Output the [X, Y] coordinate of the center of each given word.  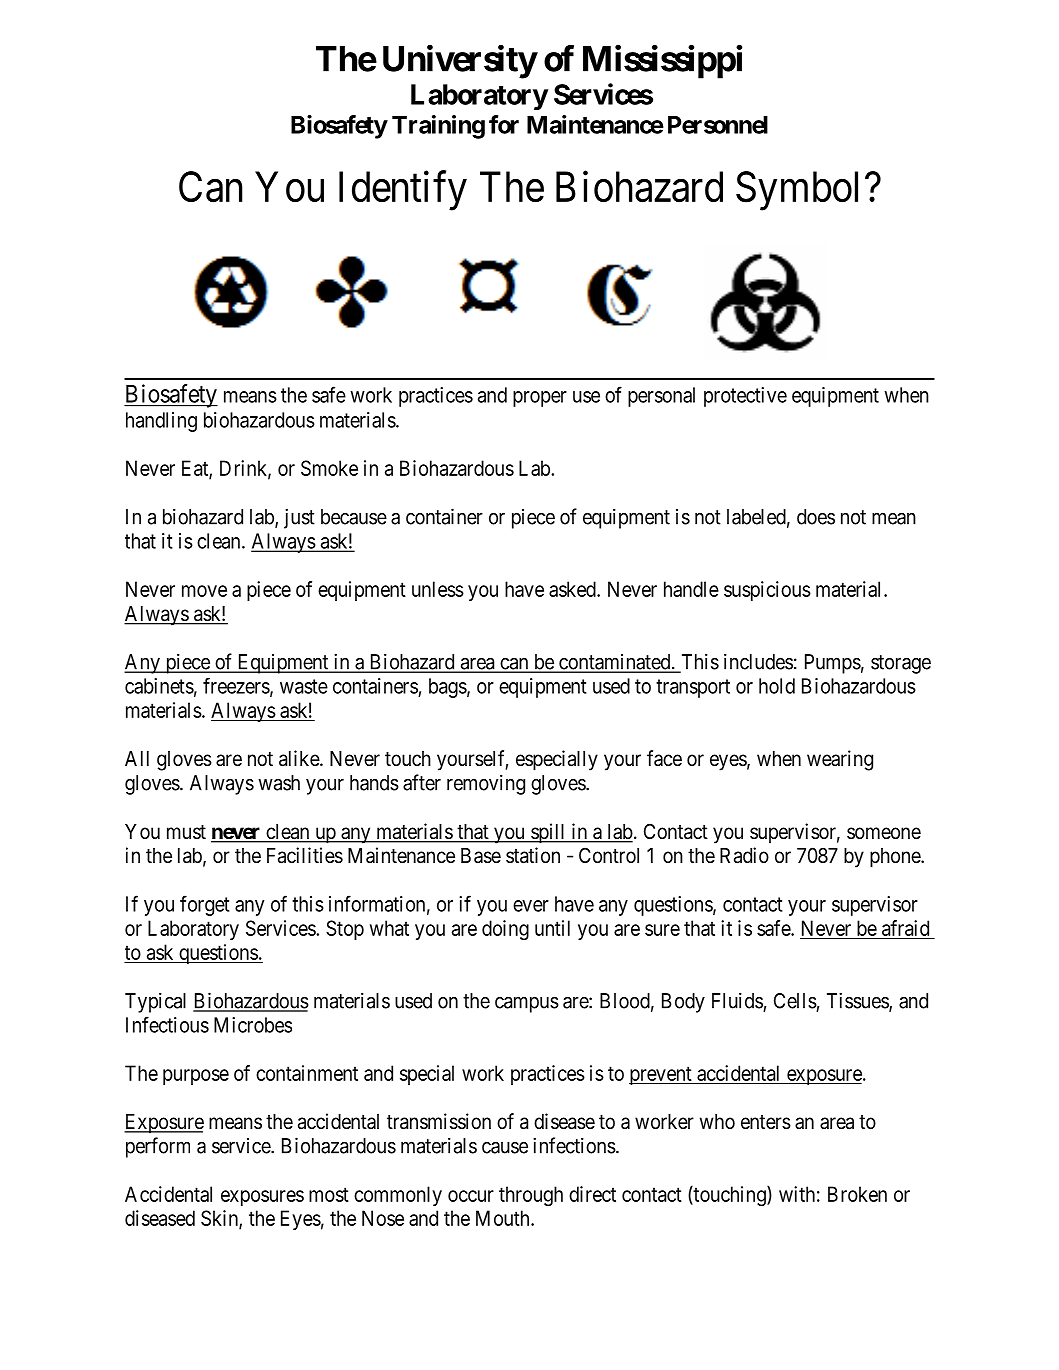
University [460, 62]
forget [205, 905]
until [552, 928]
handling [161, 422]
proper [540, 399]
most [329, 1194]
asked [573, 589]
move [204, 591]
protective [745, 397]
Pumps [833, 664]
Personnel [718, 125]
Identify [403, 191]
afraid [905, 928]
